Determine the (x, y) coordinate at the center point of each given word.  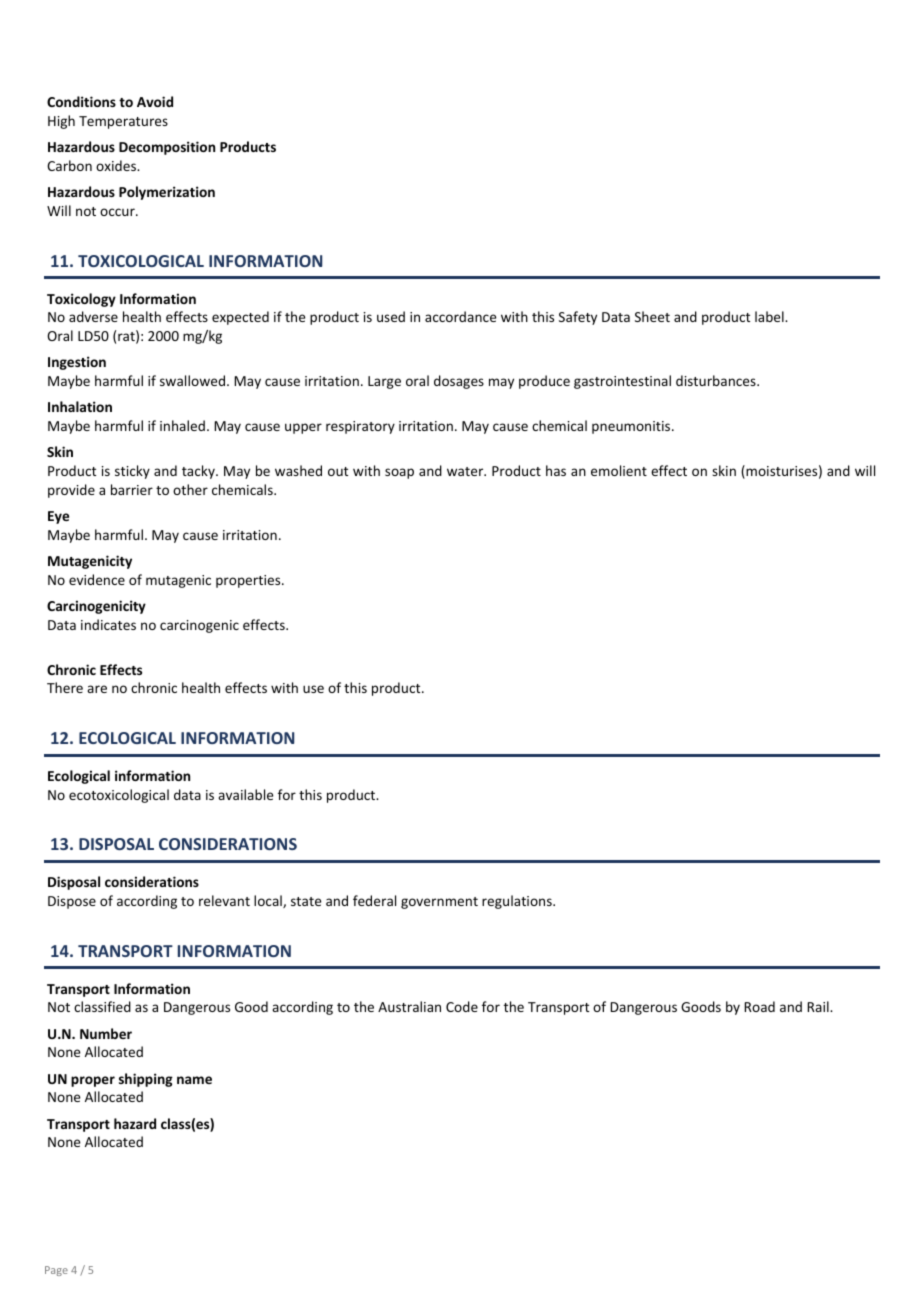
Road (759, 1006)
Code (462, 1006)
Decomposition (167, 148)
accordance (460, 316)
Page (56, 1271)
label (770, 316)
